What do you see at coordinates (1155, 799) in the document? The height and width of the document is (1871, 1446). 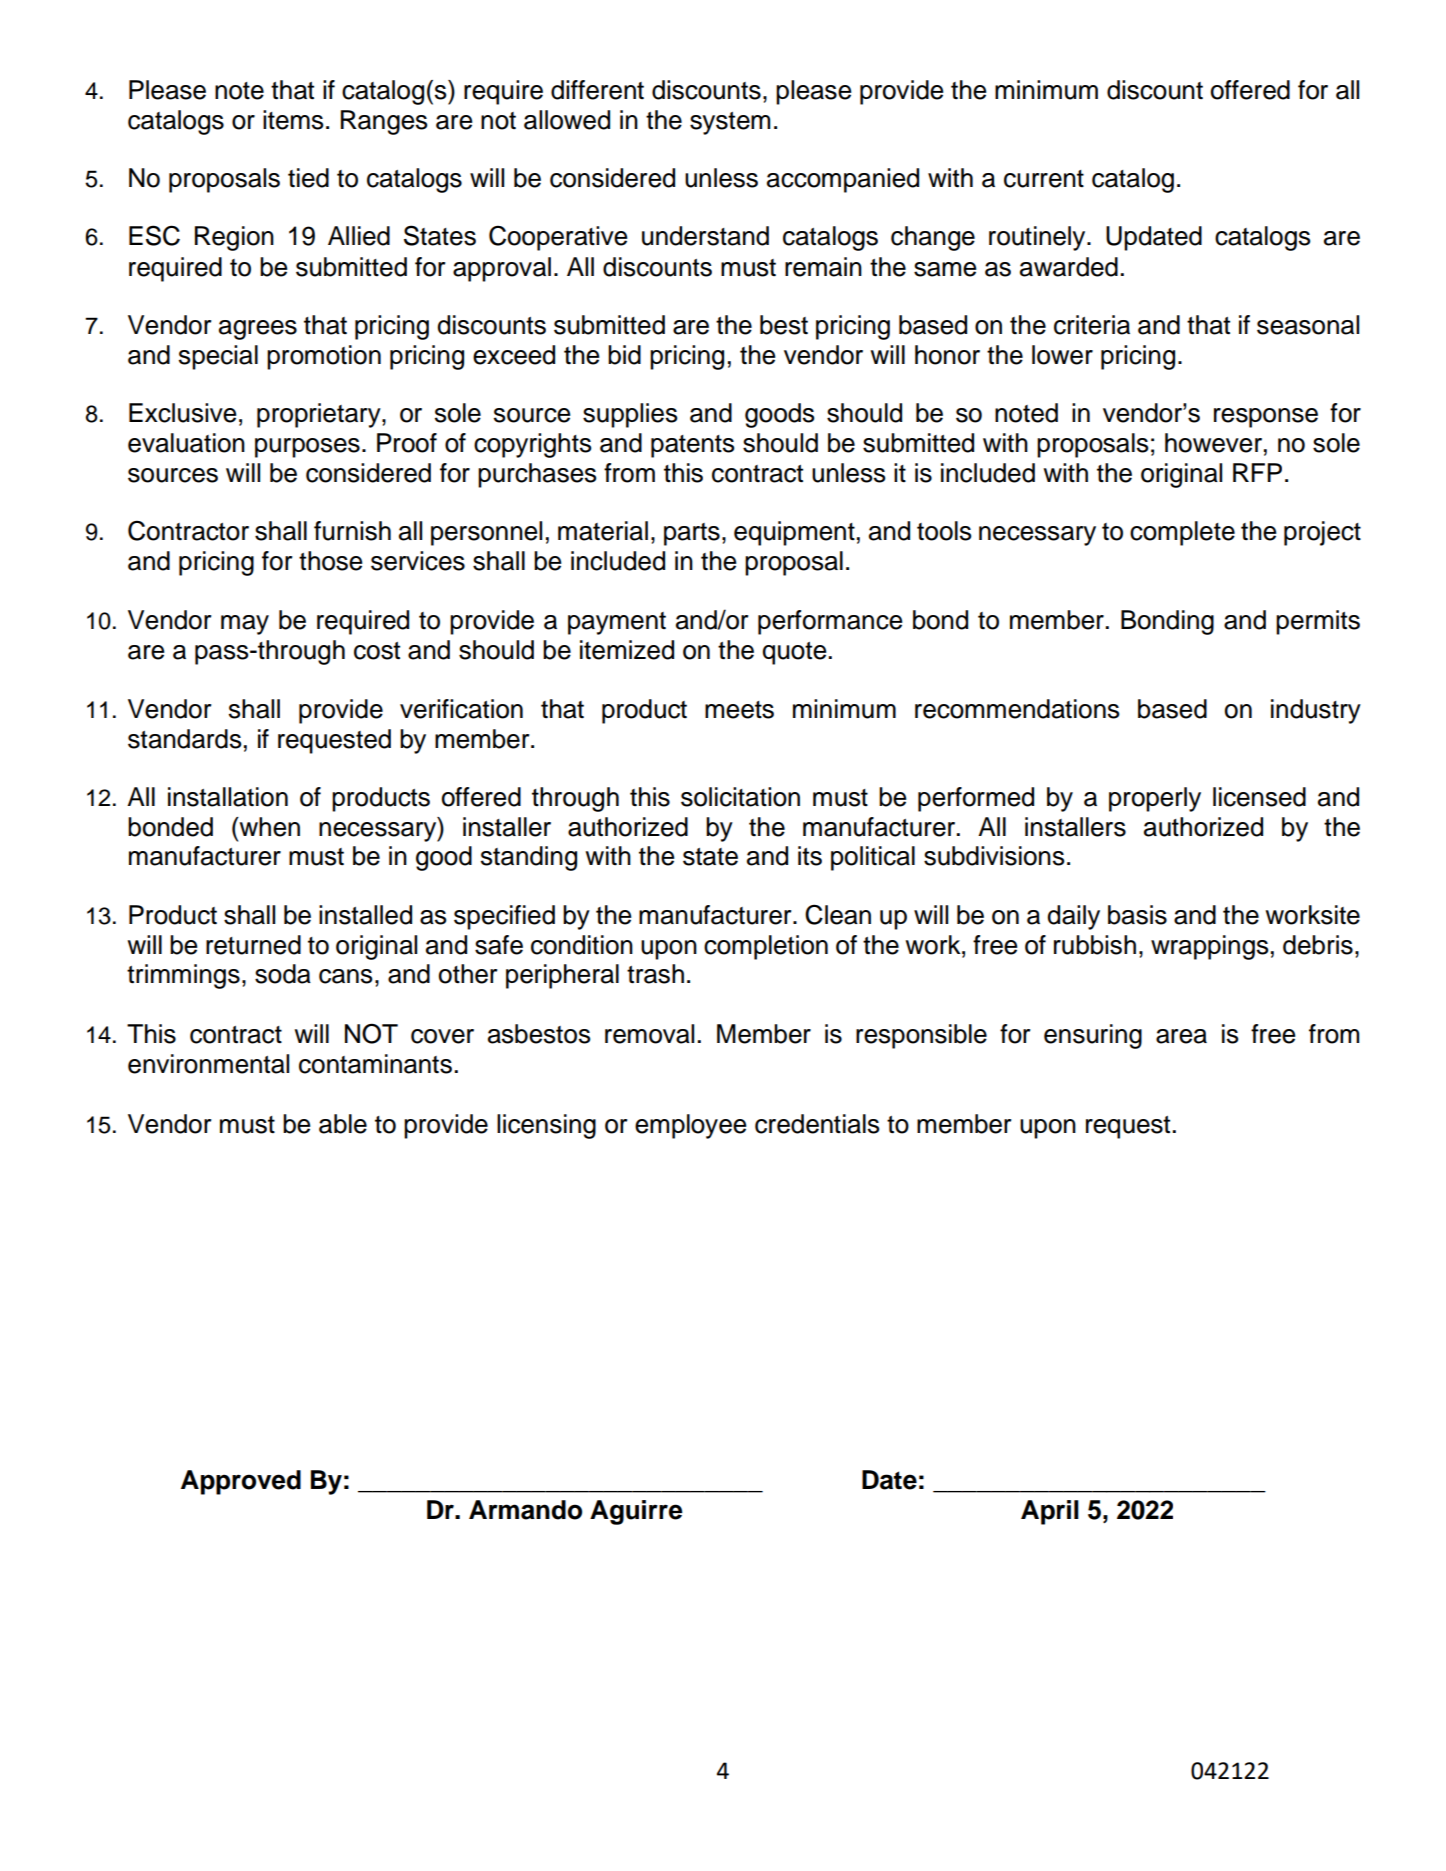 I see `properly` at bounding box center [1155, 799].
